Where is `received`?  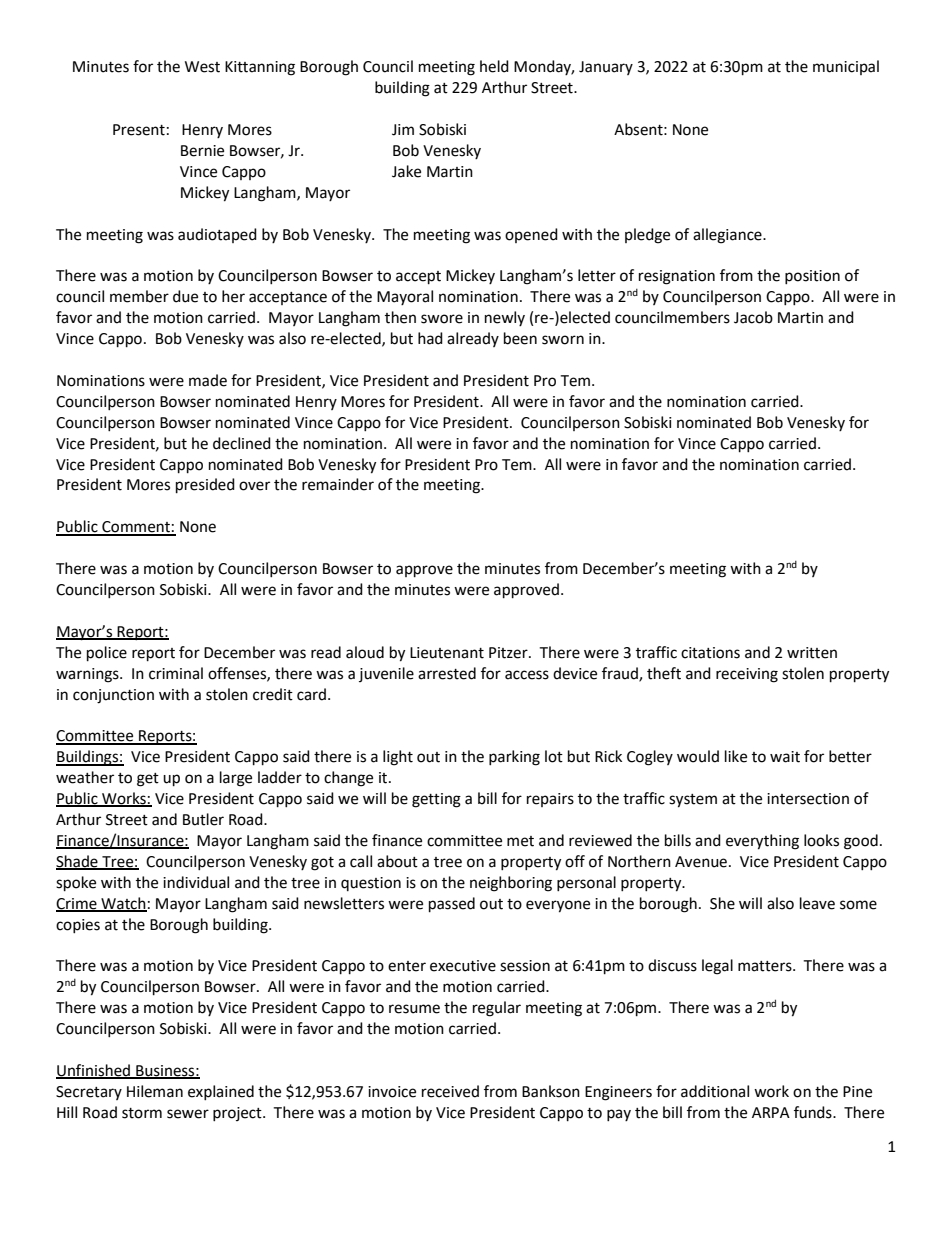 received is located at coordinates (450, 1091).
